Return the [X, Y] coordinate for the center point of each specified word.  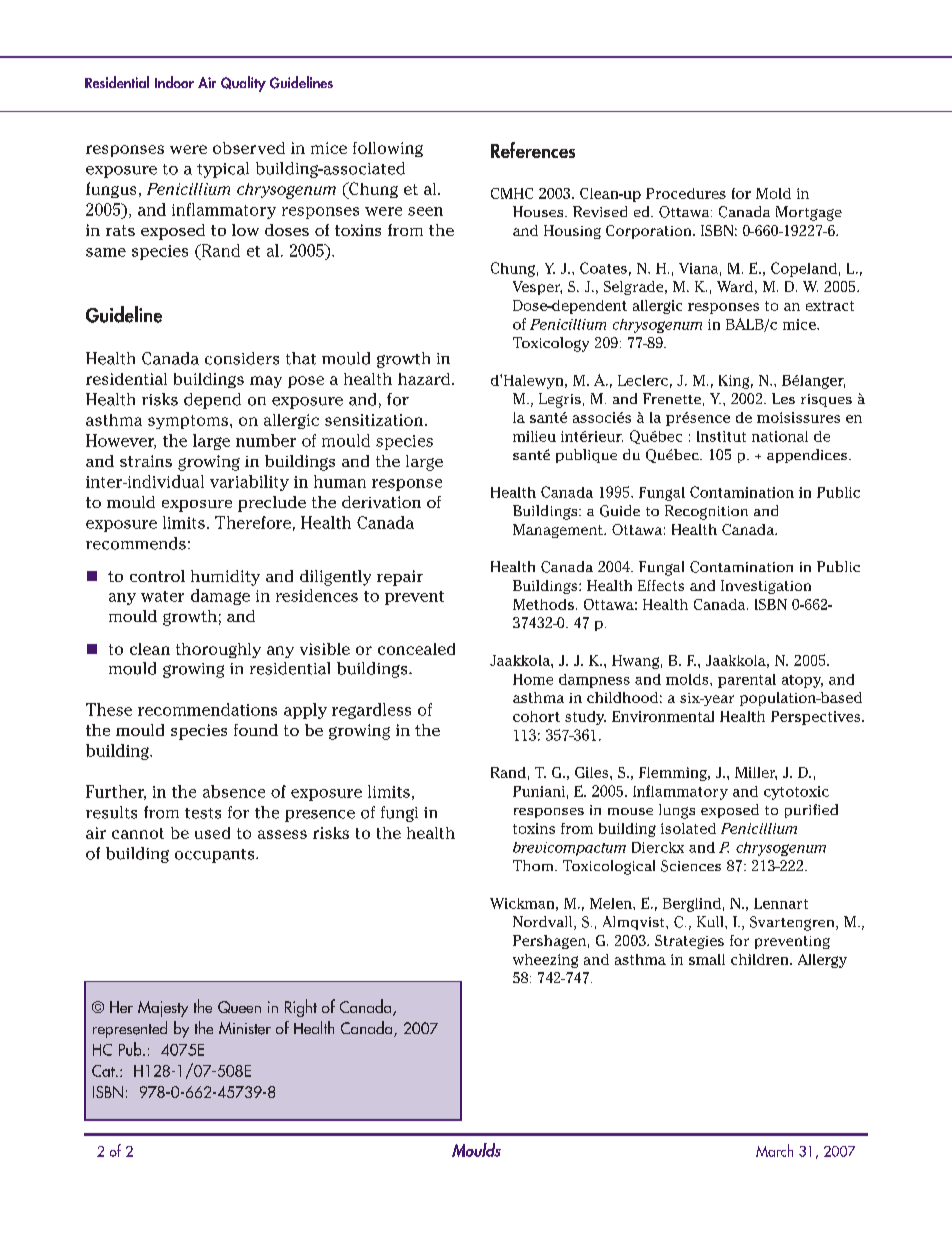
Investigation [766, 587]
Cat [104, 1071]
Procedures [686, 193]
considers [242, 358]
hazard [424, 379]
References [533, 150]
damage [220, 597]
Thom [534, 865]
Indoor [174, 82]
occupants [216, 856]
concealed [416, 649]
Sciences [691, 866]
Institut [721, 436]
